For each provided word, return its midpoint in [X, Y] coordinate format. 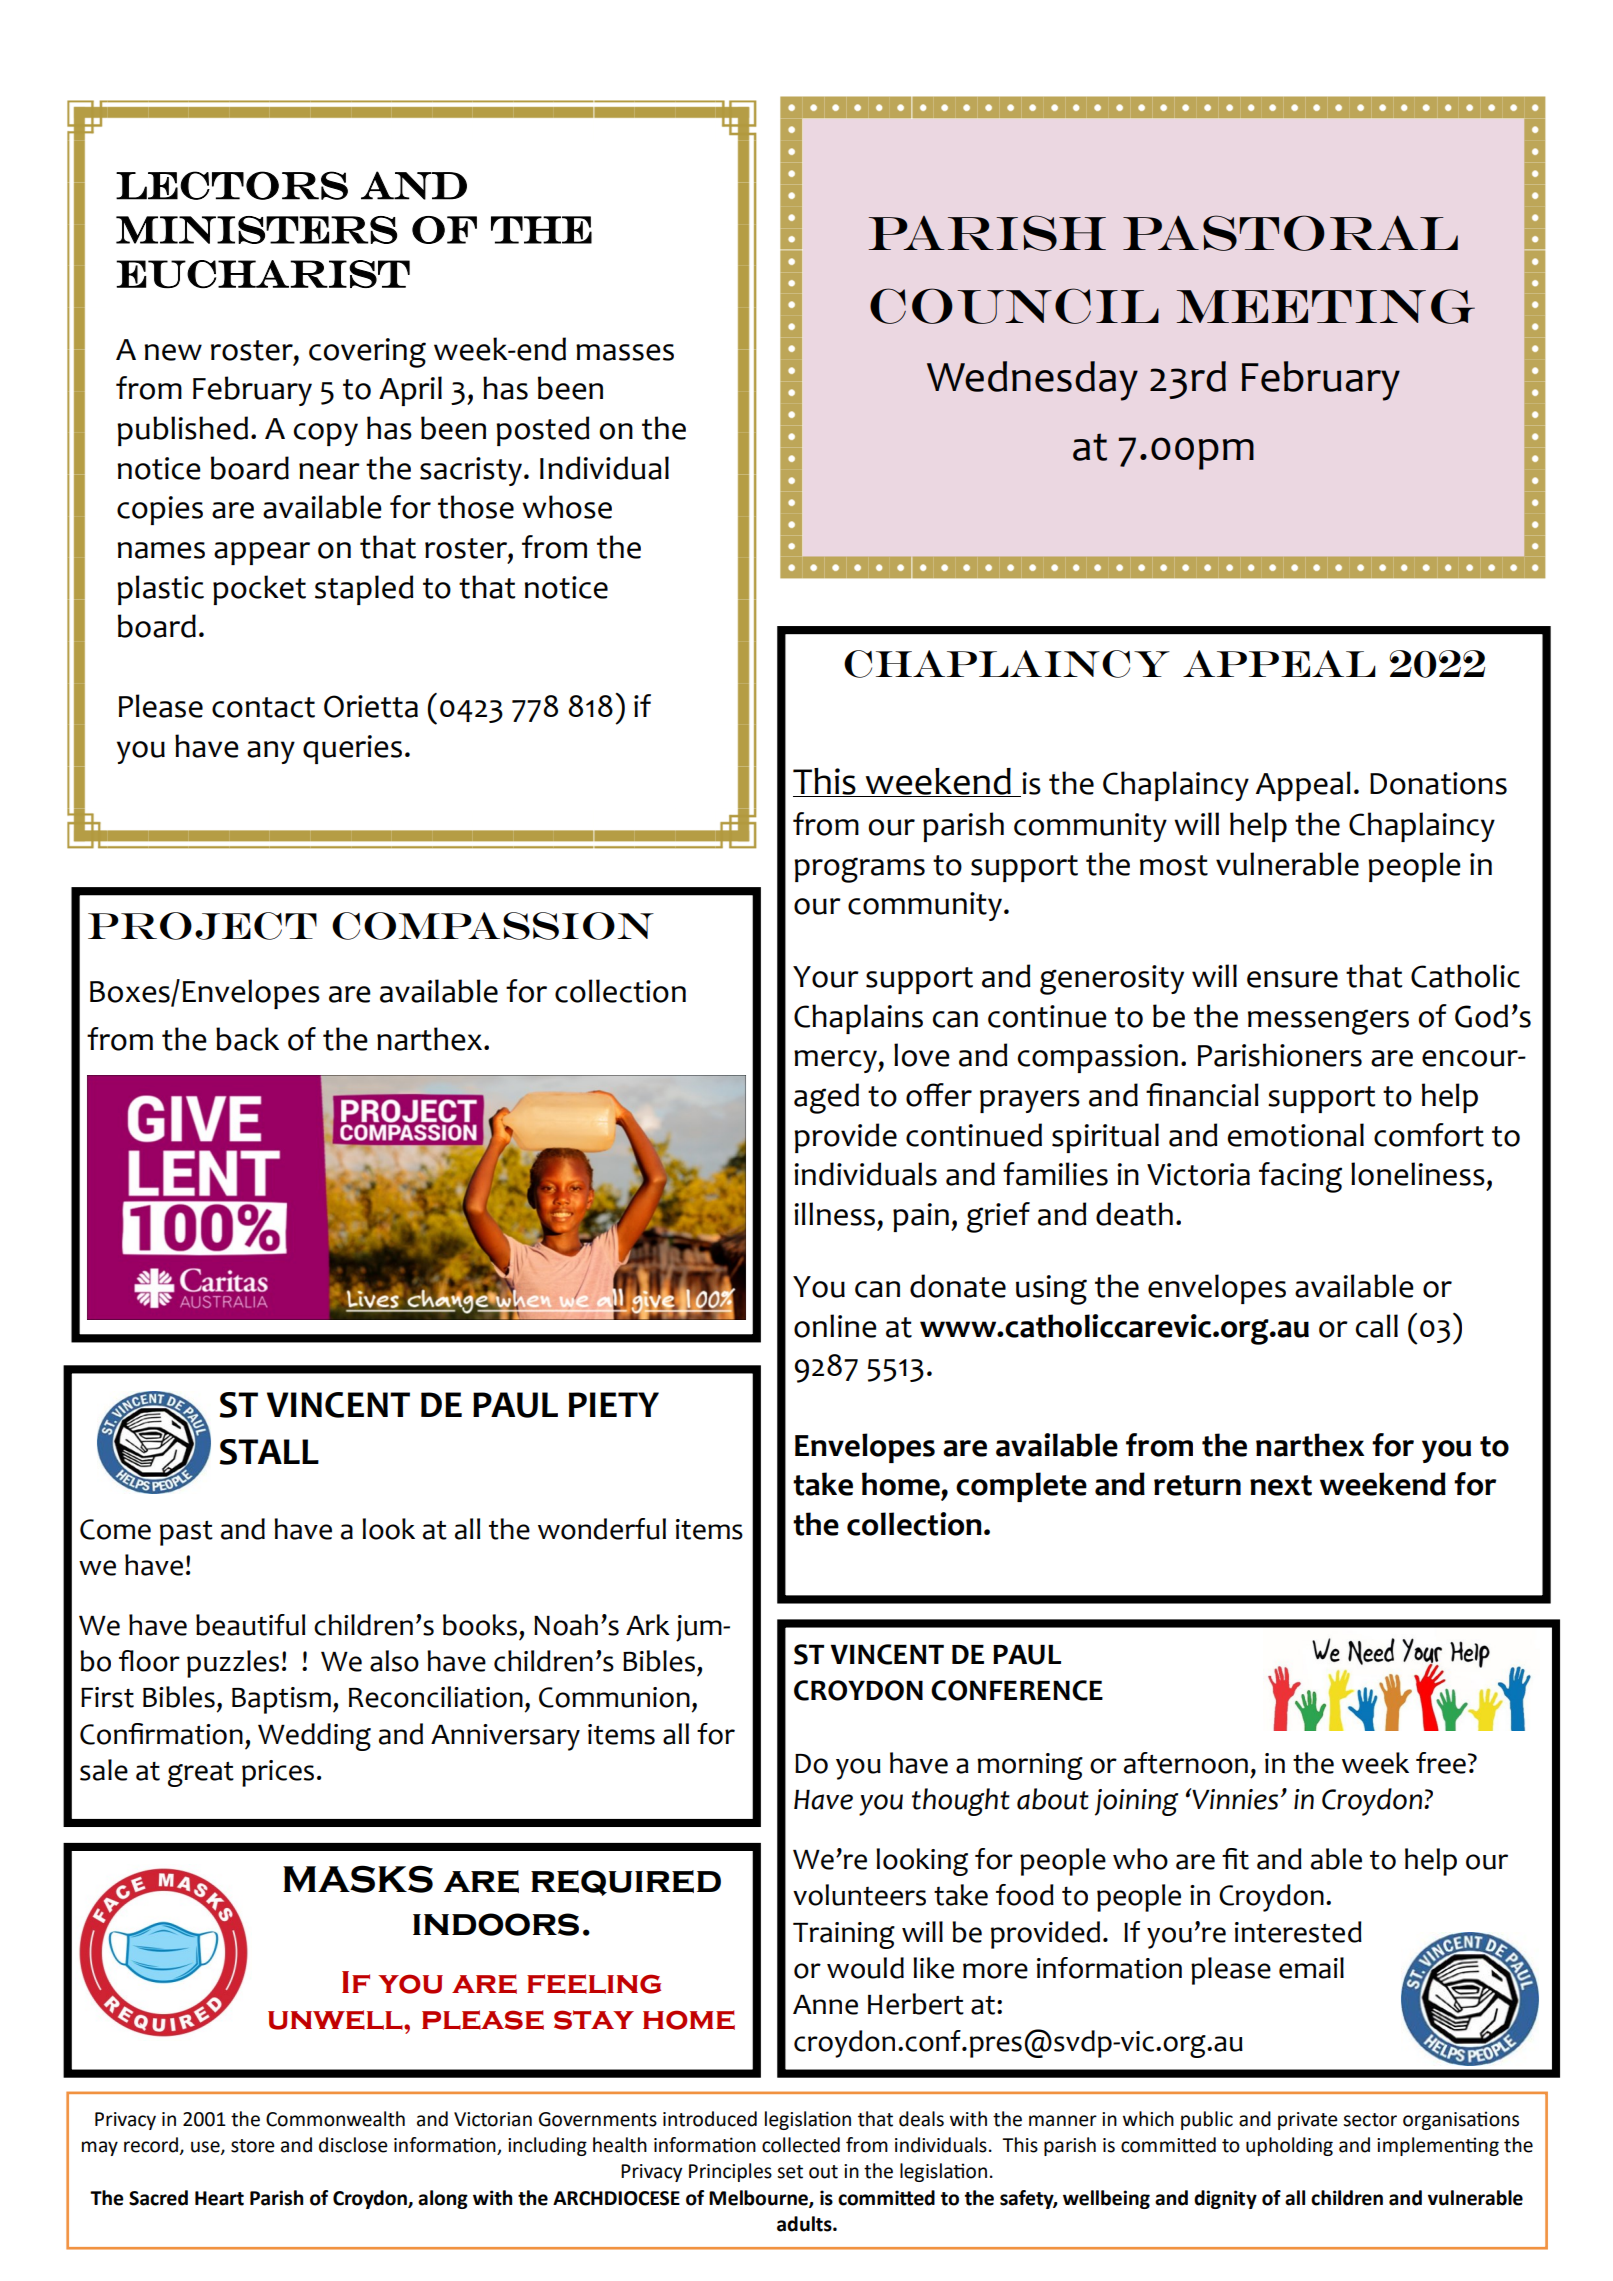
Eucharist [263, 274]
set [790, 2172]
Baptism [281, 1700]
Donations [1438, 783]
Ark [648, 1624]
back [247, 1039]
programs [859, 870]
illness [834, 1214]
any [271, 752]
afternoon [1186, 1763]
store [253, 2146]
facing [1300, 1177]
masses [625, 352]
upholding [1289, 2146]
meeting [1326, 306]
